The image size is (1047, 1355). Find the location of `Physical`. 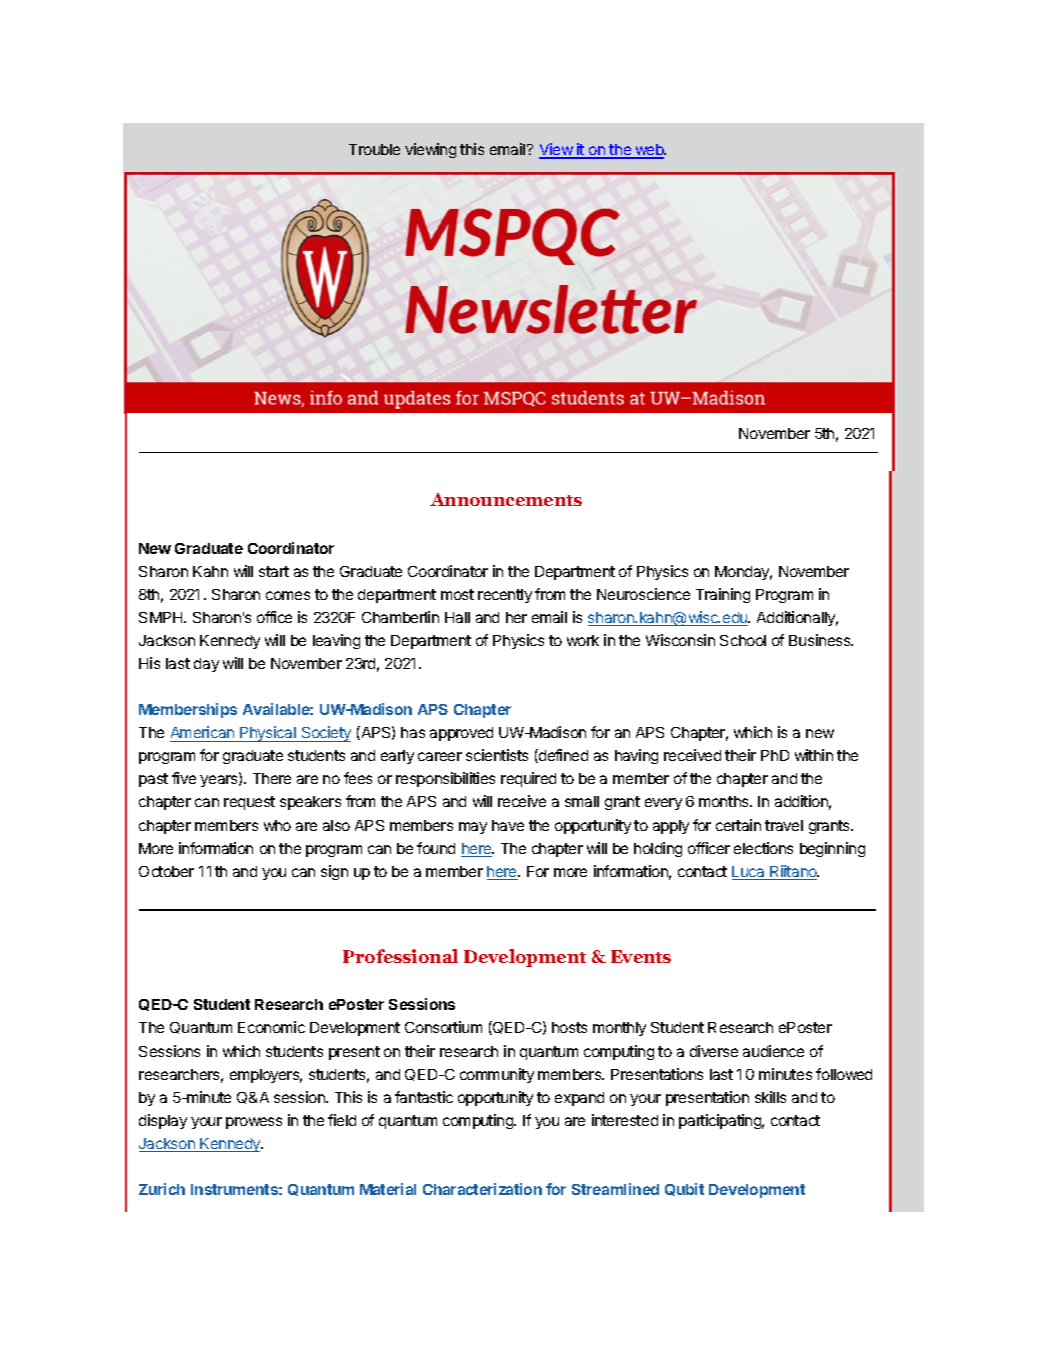

Physical is located at coordinates (268, 734).
